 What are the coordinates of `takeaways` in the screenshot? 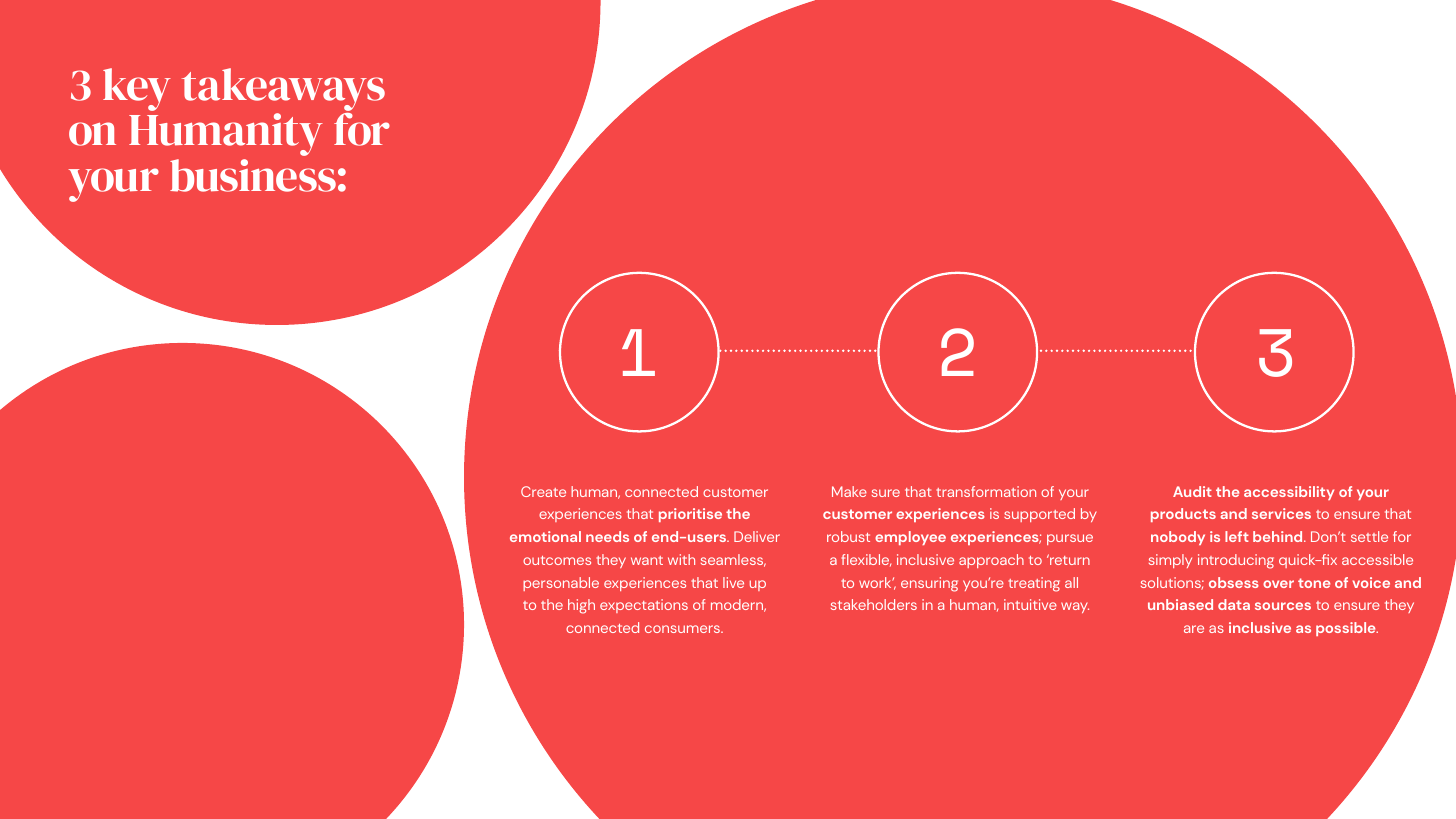 It's located at (283, 89).
